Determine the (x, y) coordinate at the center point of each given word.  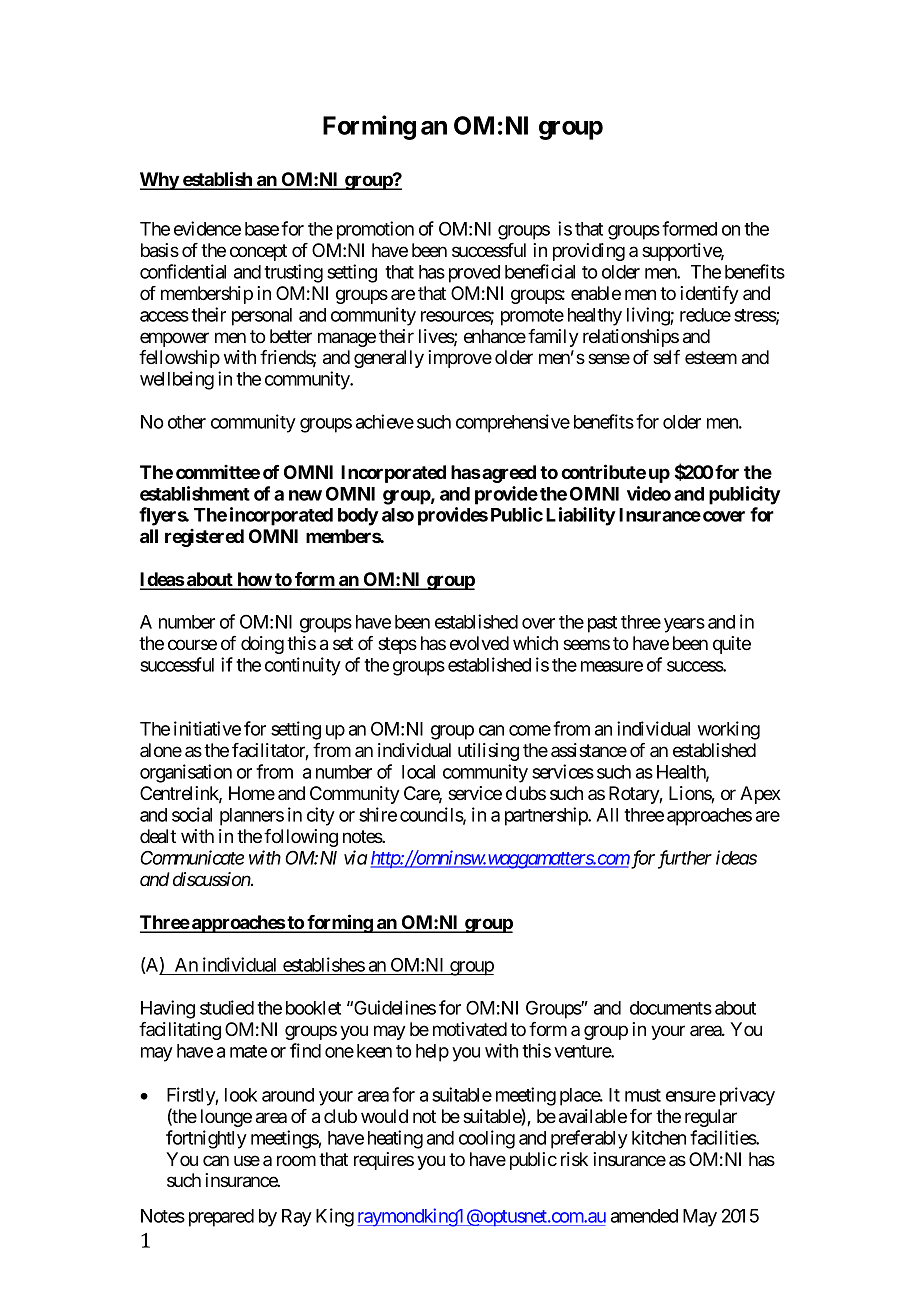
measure (612, 666)
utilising (488, 752)
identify (709, 295)
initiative (207, 728)
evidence (207, 228)
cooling (487, 1139)
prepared (221, 1218)
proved (474, 274)
